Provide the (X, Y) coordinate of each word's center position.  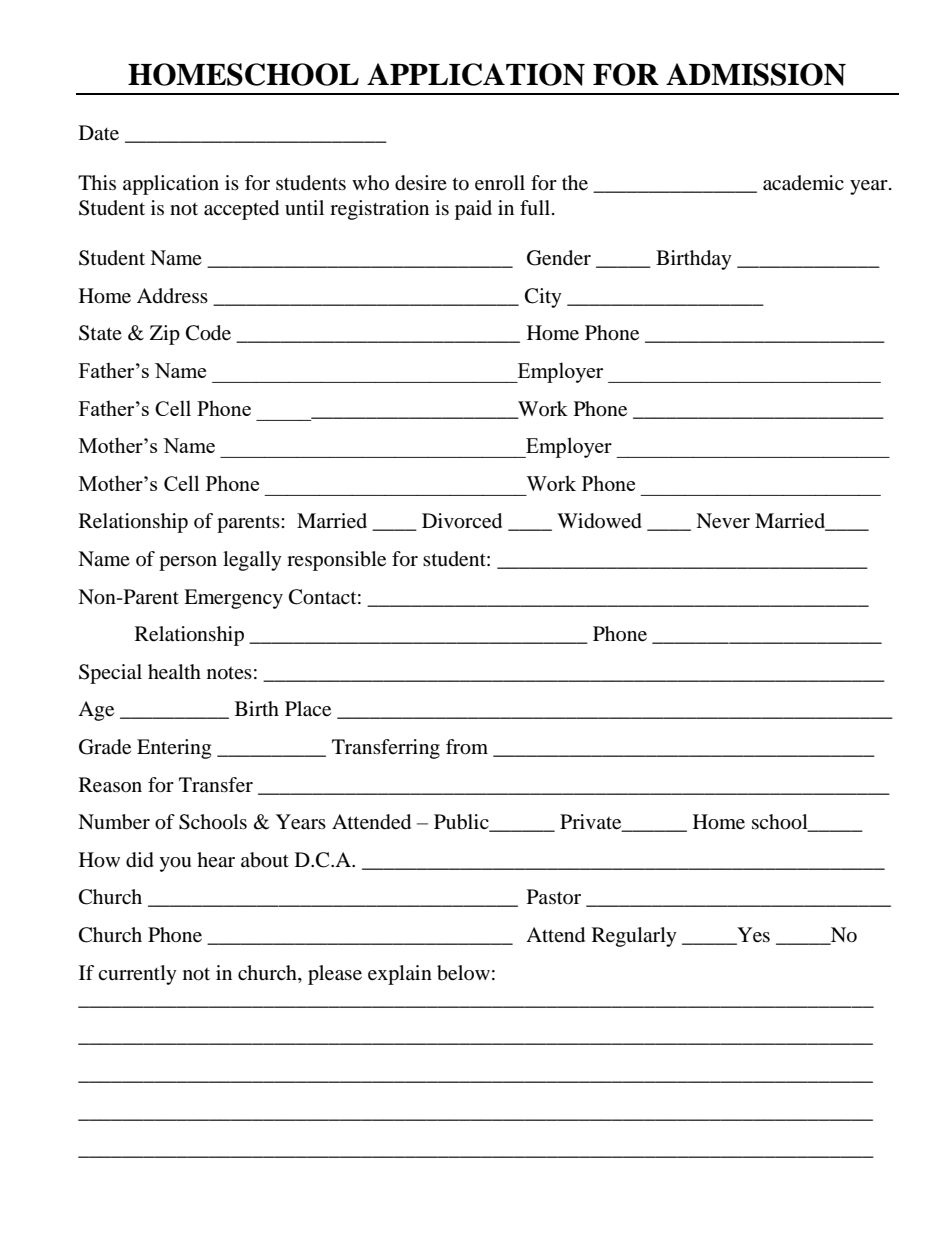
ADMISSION (756, 74)
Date (99, 133)
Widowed (599, 521)
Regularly (634, 937)
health (174, 672)
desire (421, 183)
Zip (165, 335)
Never (723, 521)
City (543, 298)
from (467, 747)
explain (400, 975)
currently (137, 975)
